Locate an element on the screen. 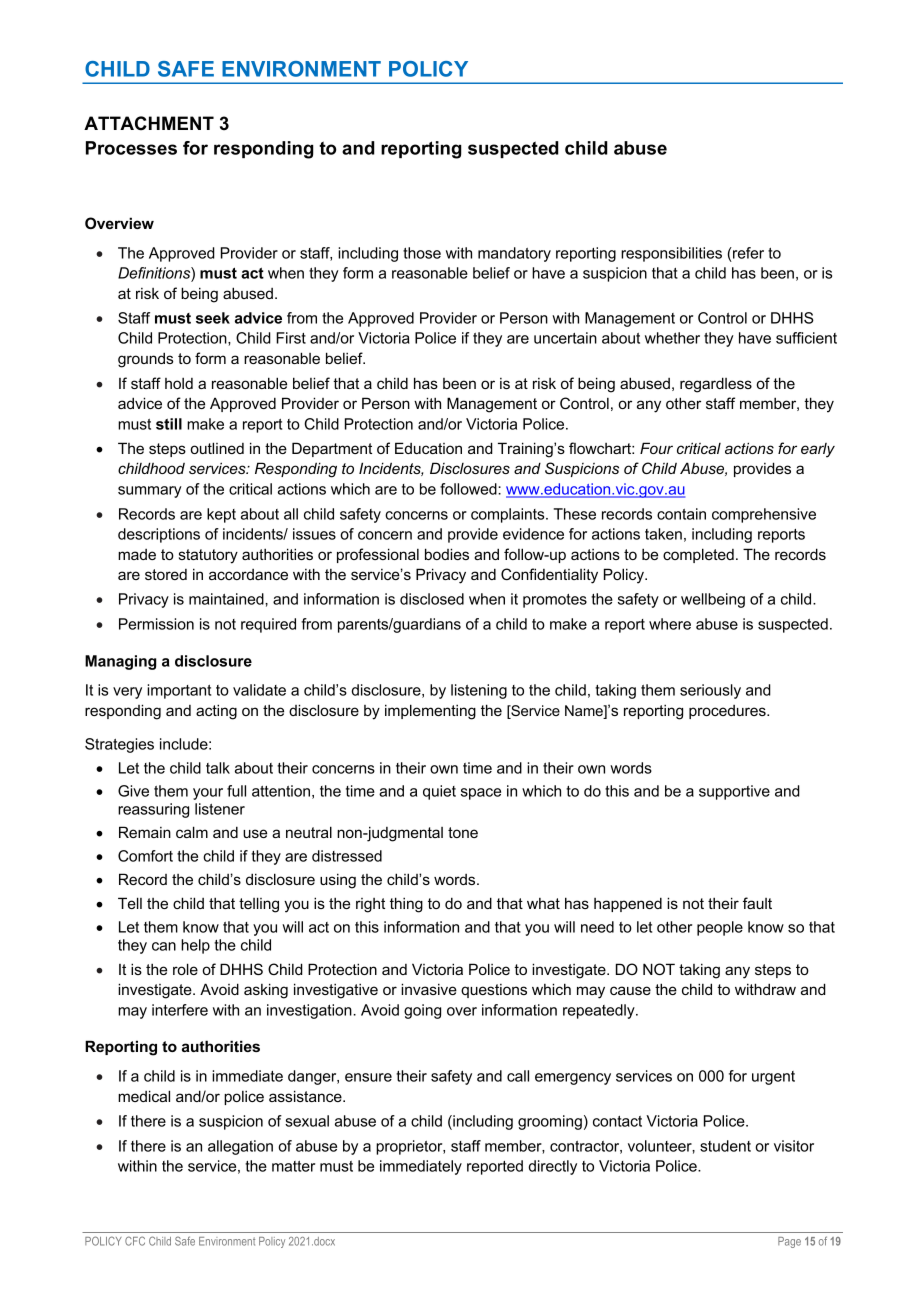 This screenshot has width=924, height=1308. completed is located at coordinates (698, 555).
